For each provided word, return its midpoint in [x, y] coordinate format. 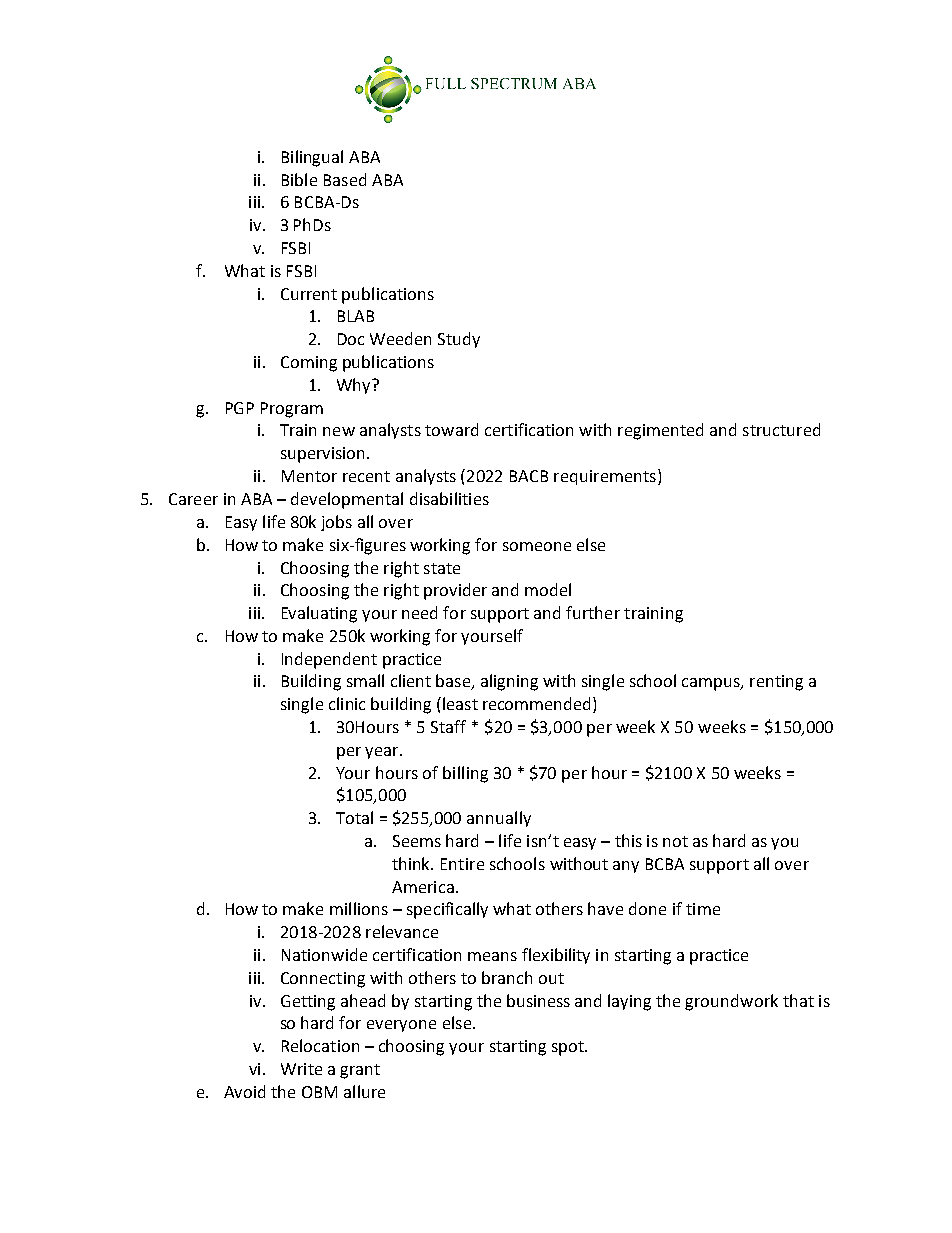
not [675, 841]
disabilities [449, 498]
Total [354, 817]
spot [569, 1048]
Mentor [309, 476]
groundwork [731, 1002]
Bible [299, 179]
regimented [660, 431]
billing [465, 774]
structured [781, 429]
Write [301, 1069]
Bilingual [312, 158]
